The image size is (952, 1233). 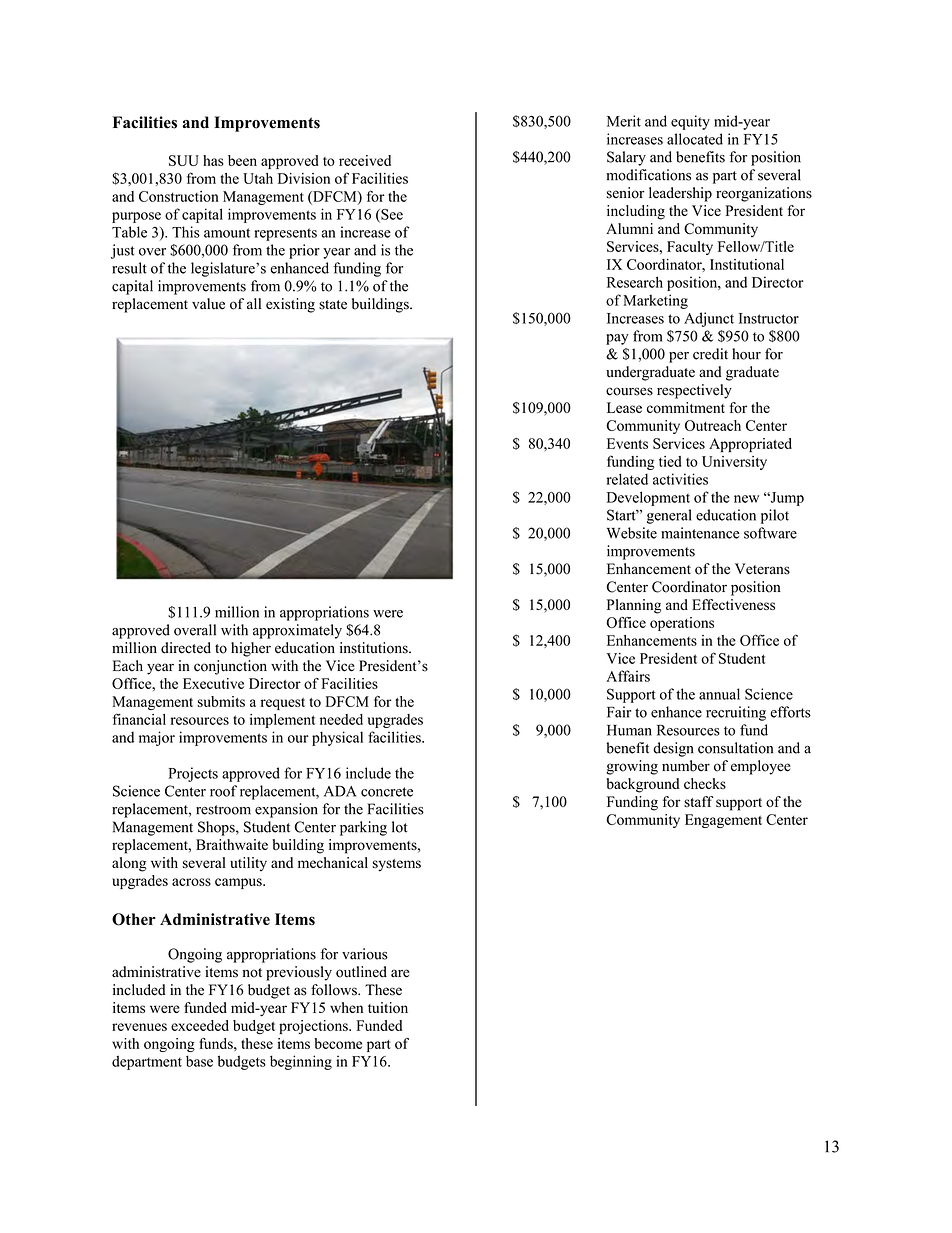 I want to click on Effectiveness, so click(x=733, y=604).
